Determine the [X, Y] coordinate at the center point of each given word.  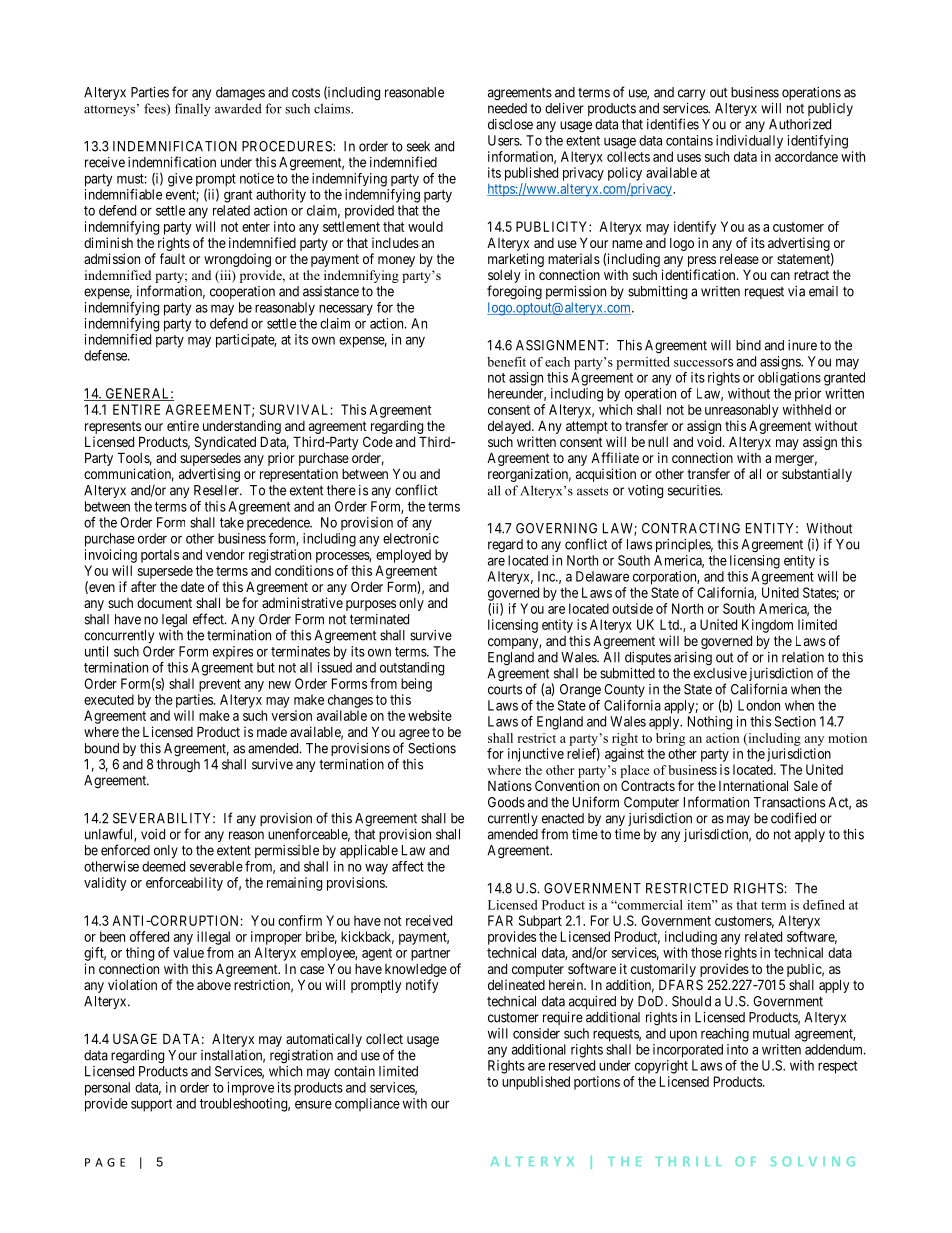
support [151, 1105]
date [192, 587]
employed [403, 556]
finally [193, 109]
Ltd [670, 624]
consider [536, 1033]
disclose [510, 124]
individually [749, 142]
